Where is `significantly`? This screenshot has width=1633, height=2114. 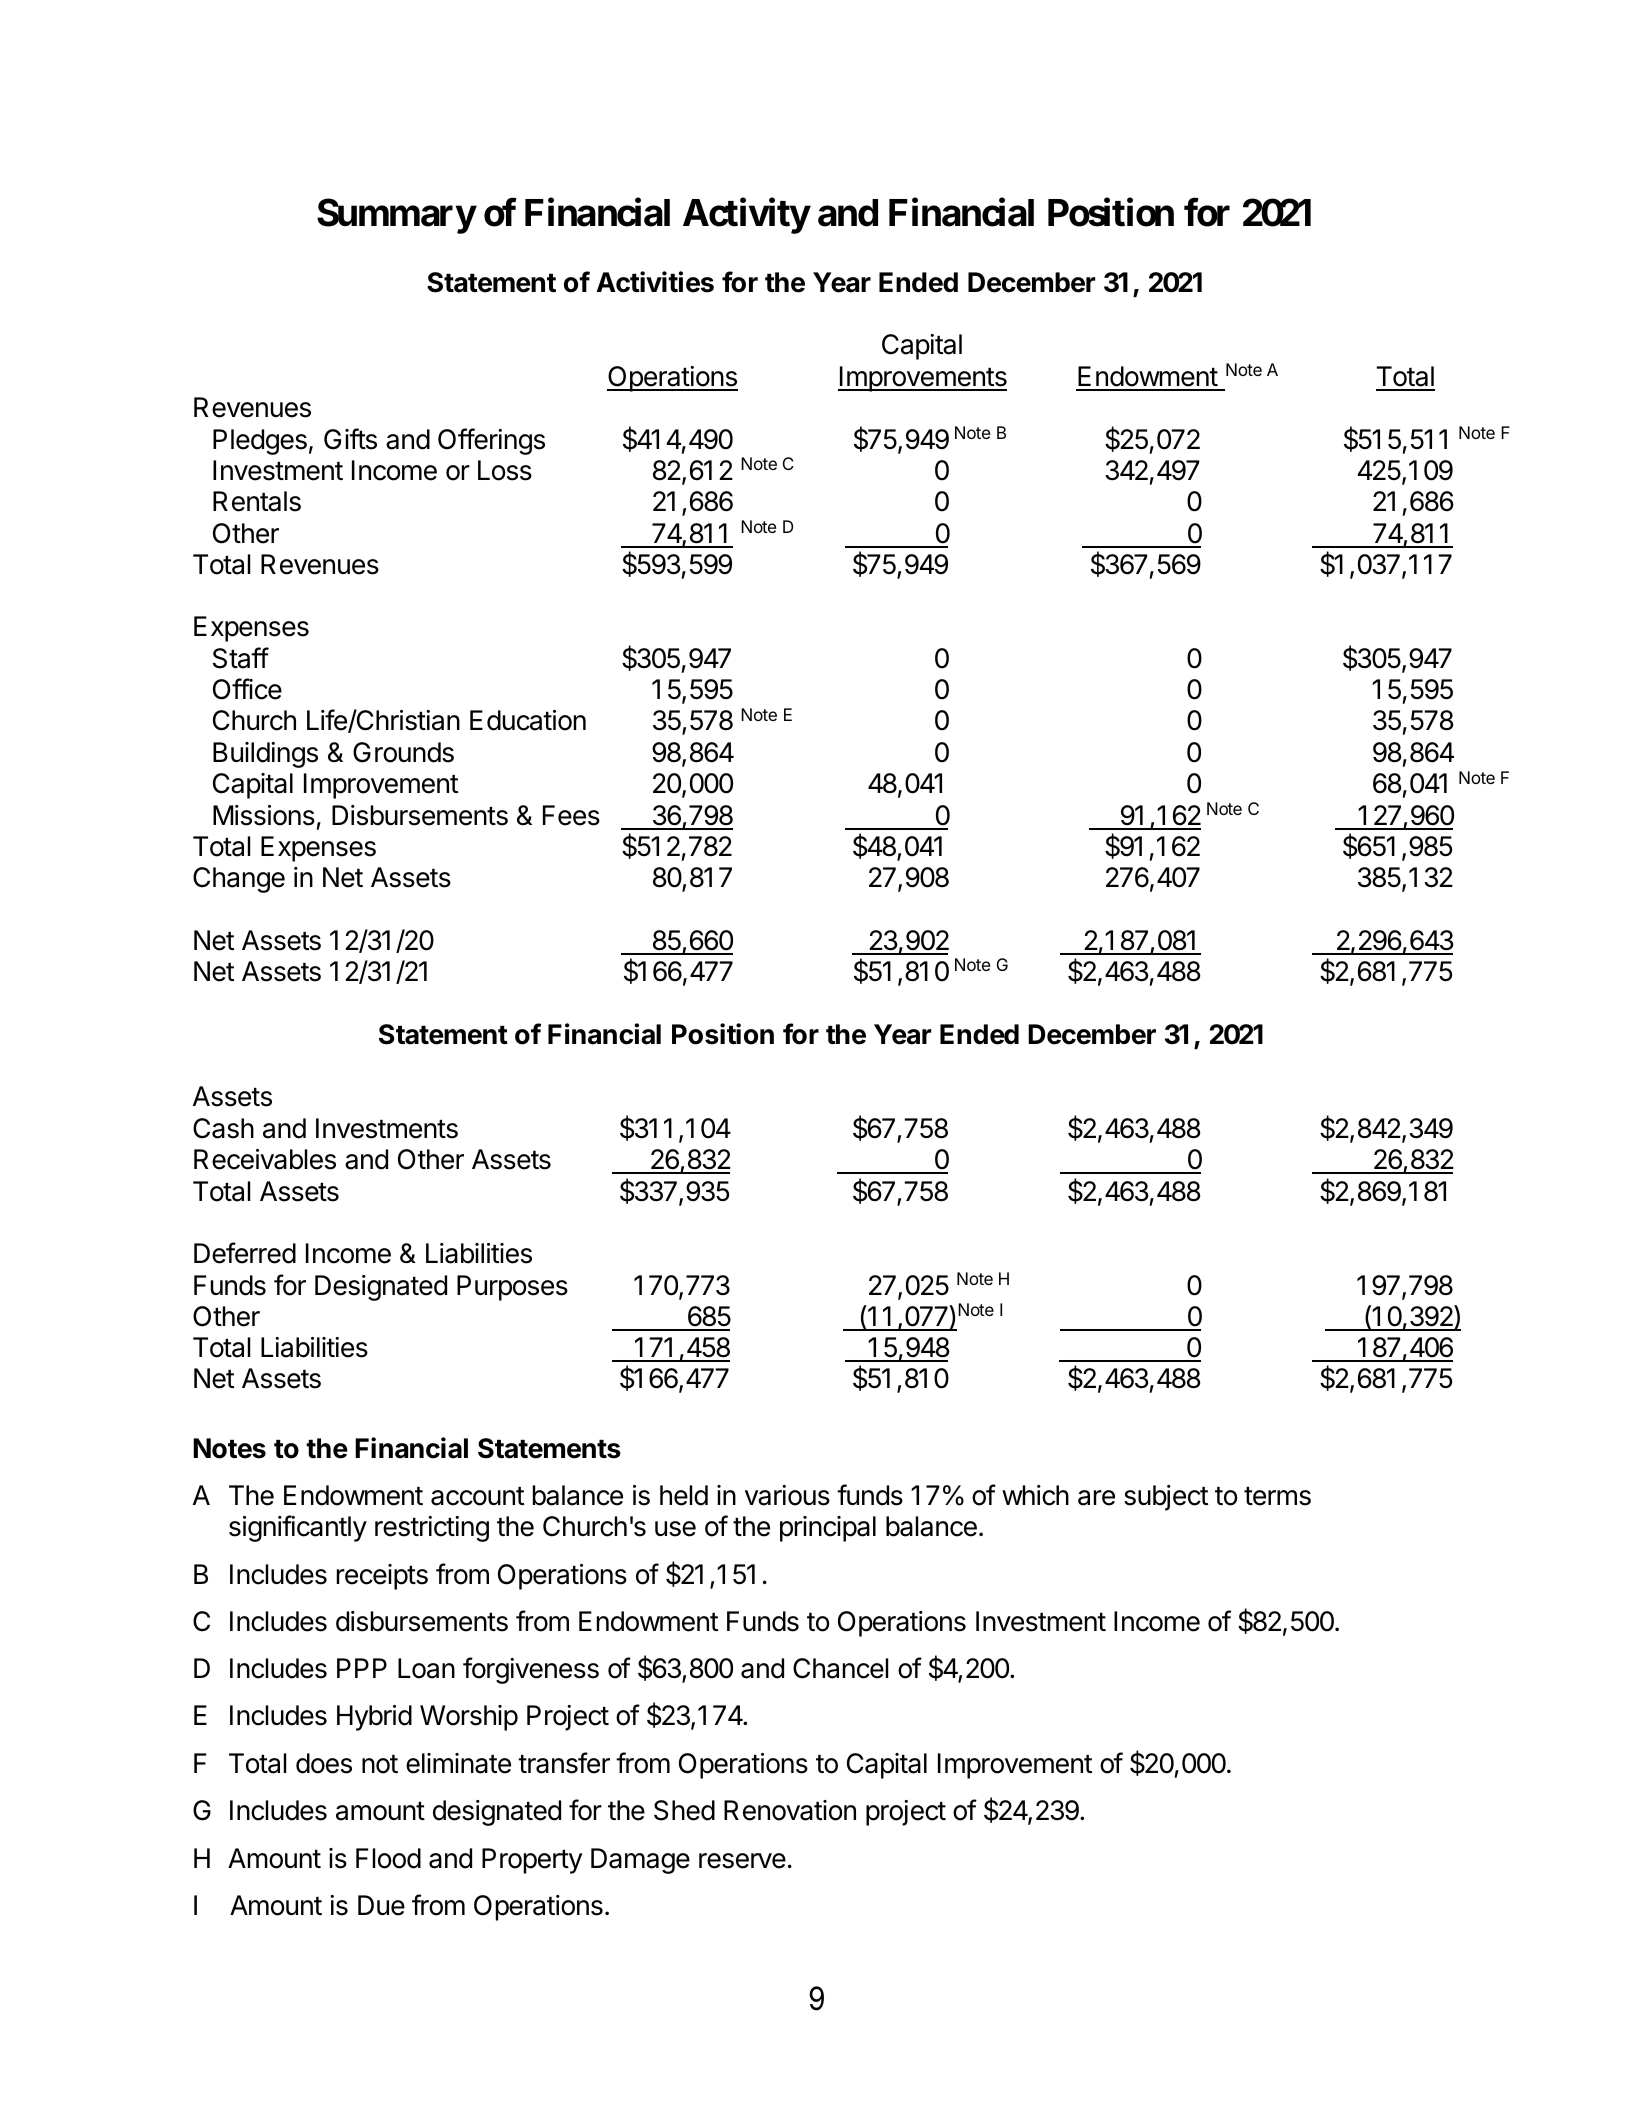 significantly is located at coordinates (298, 1528).
